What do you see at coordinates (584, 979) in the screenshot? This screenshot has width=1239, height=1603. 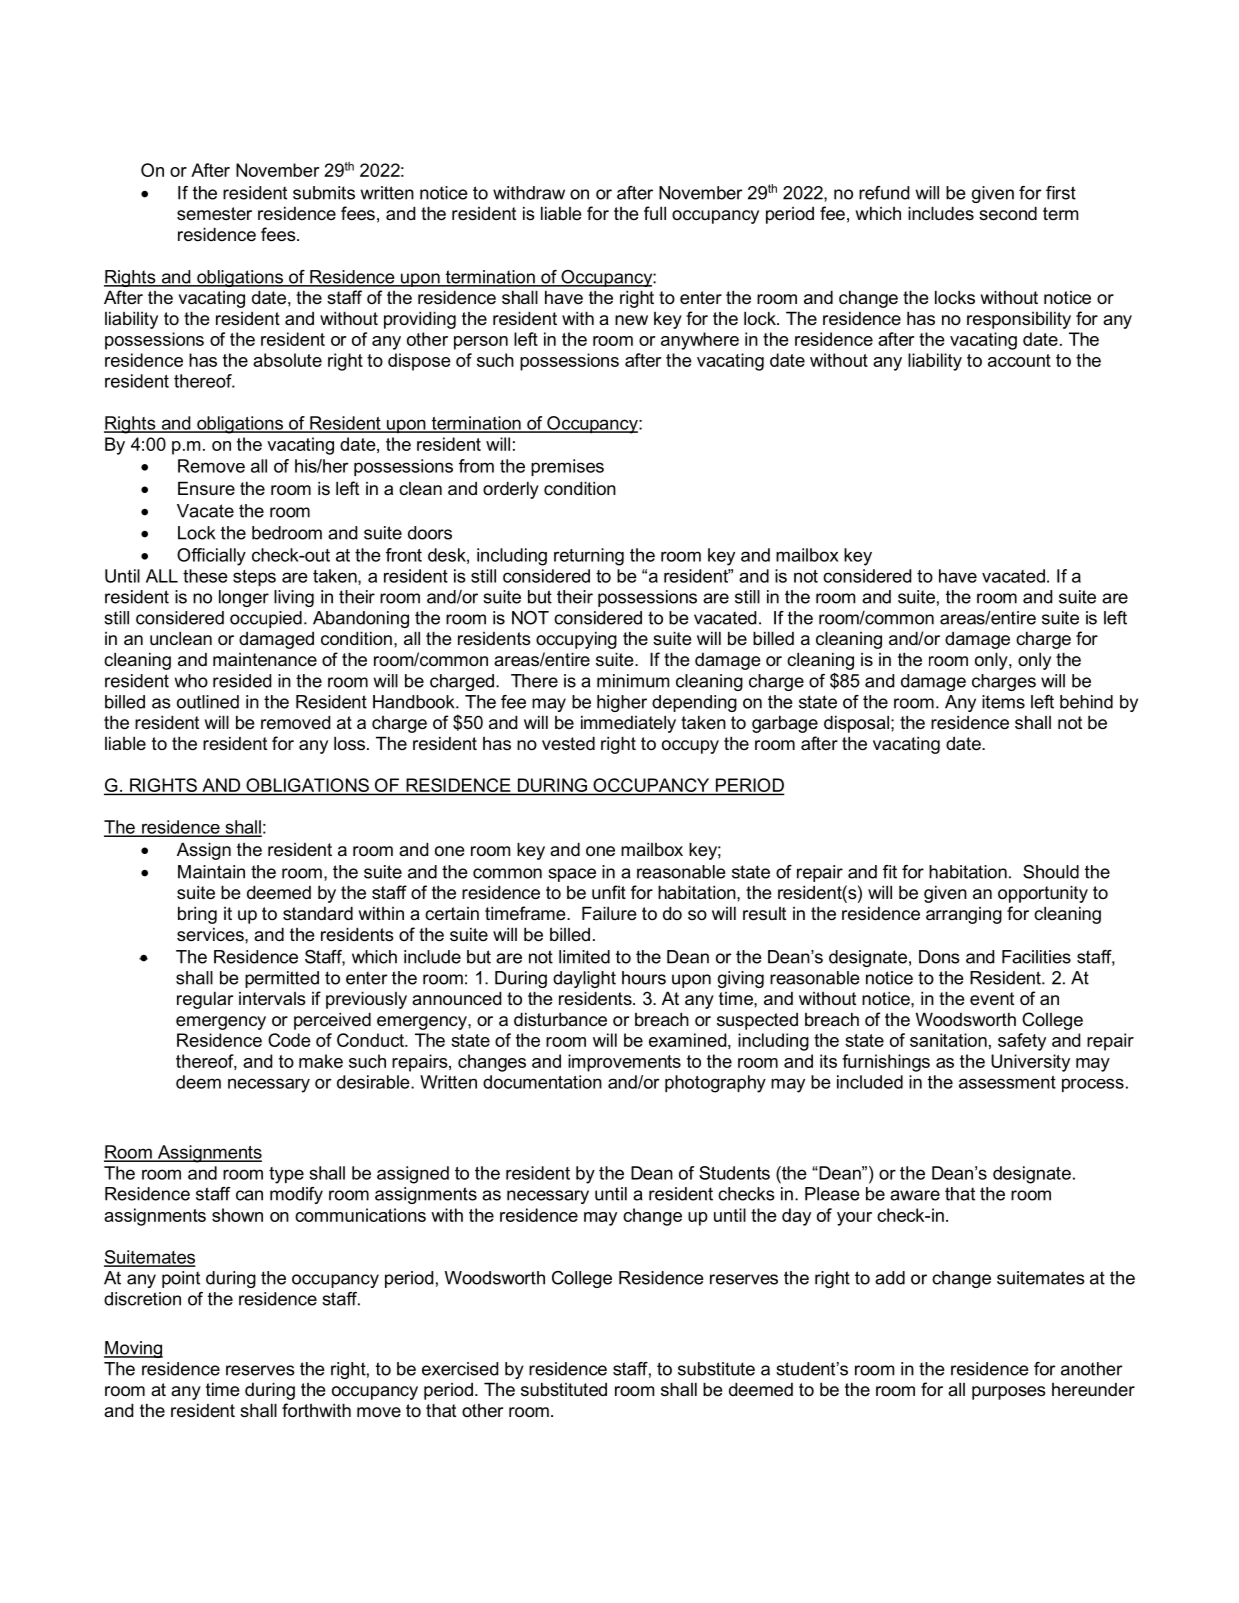 I see `daylight` at bounding box center [584, 979].
